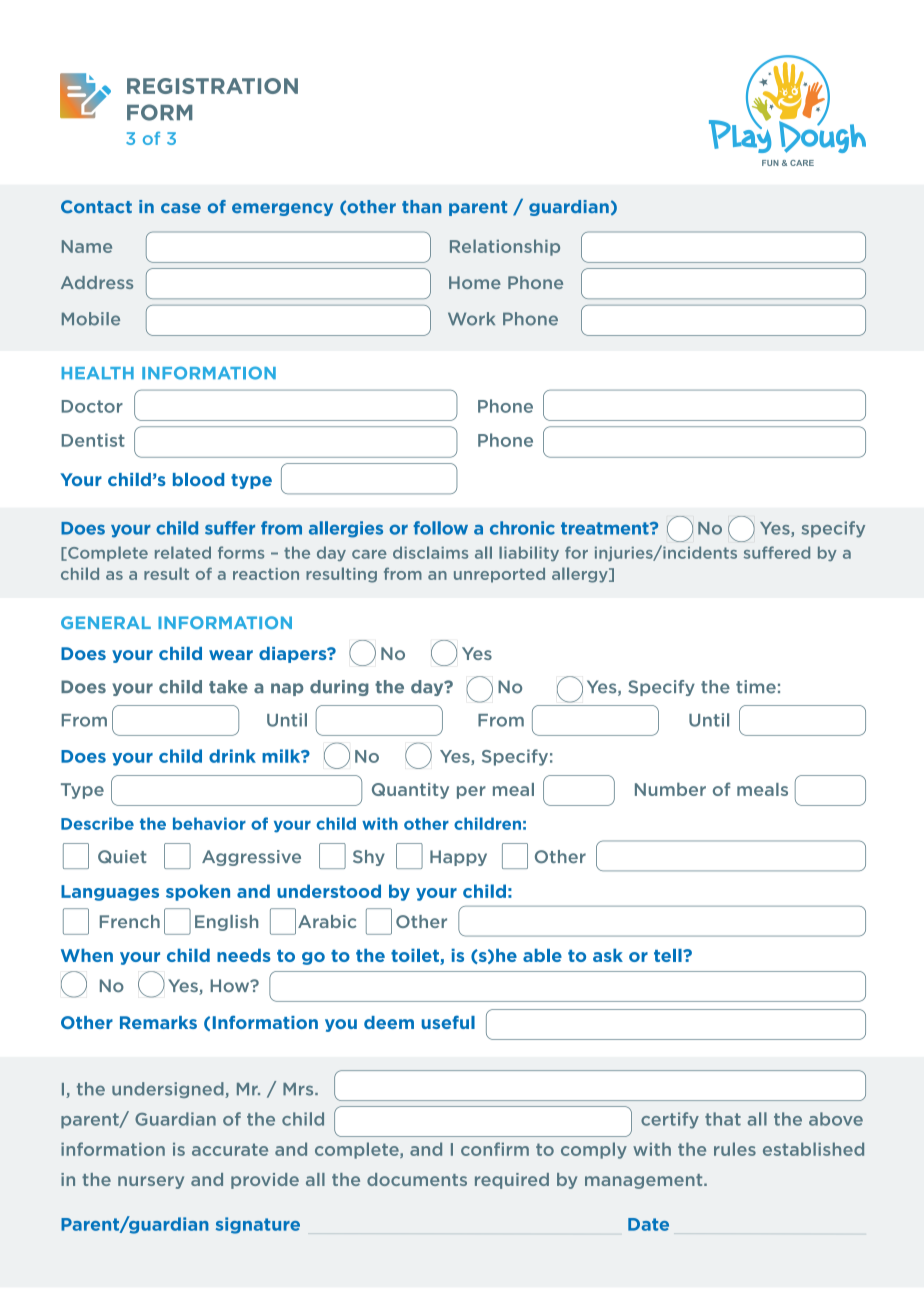 This page has width=924, height=1297. Describe the element at coordinates (212, 86) in the page. I see `REGISTRATION` at that location.
